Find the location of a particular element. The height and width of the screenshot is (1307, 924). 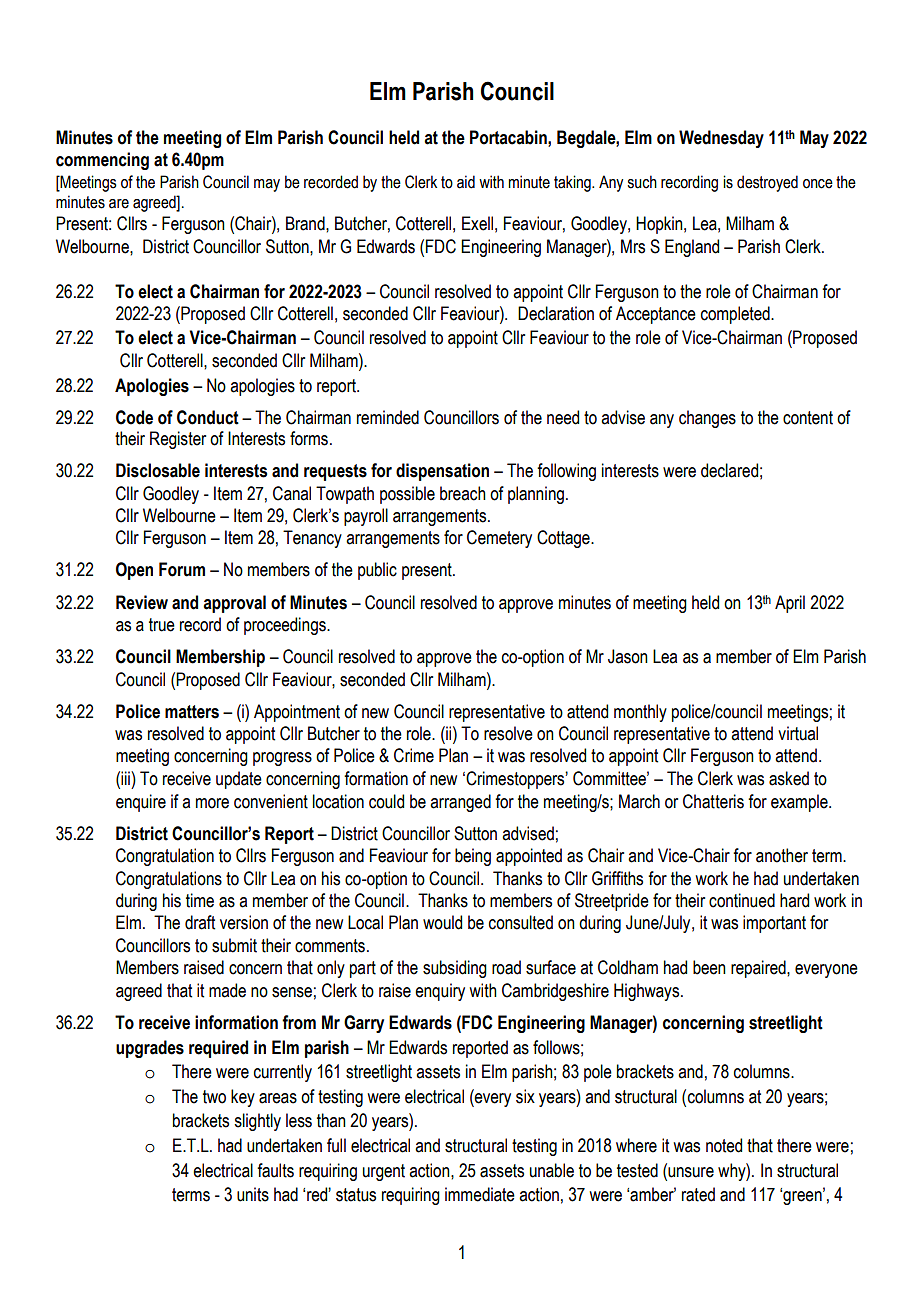

matters is located at coordinates (192, 712).
